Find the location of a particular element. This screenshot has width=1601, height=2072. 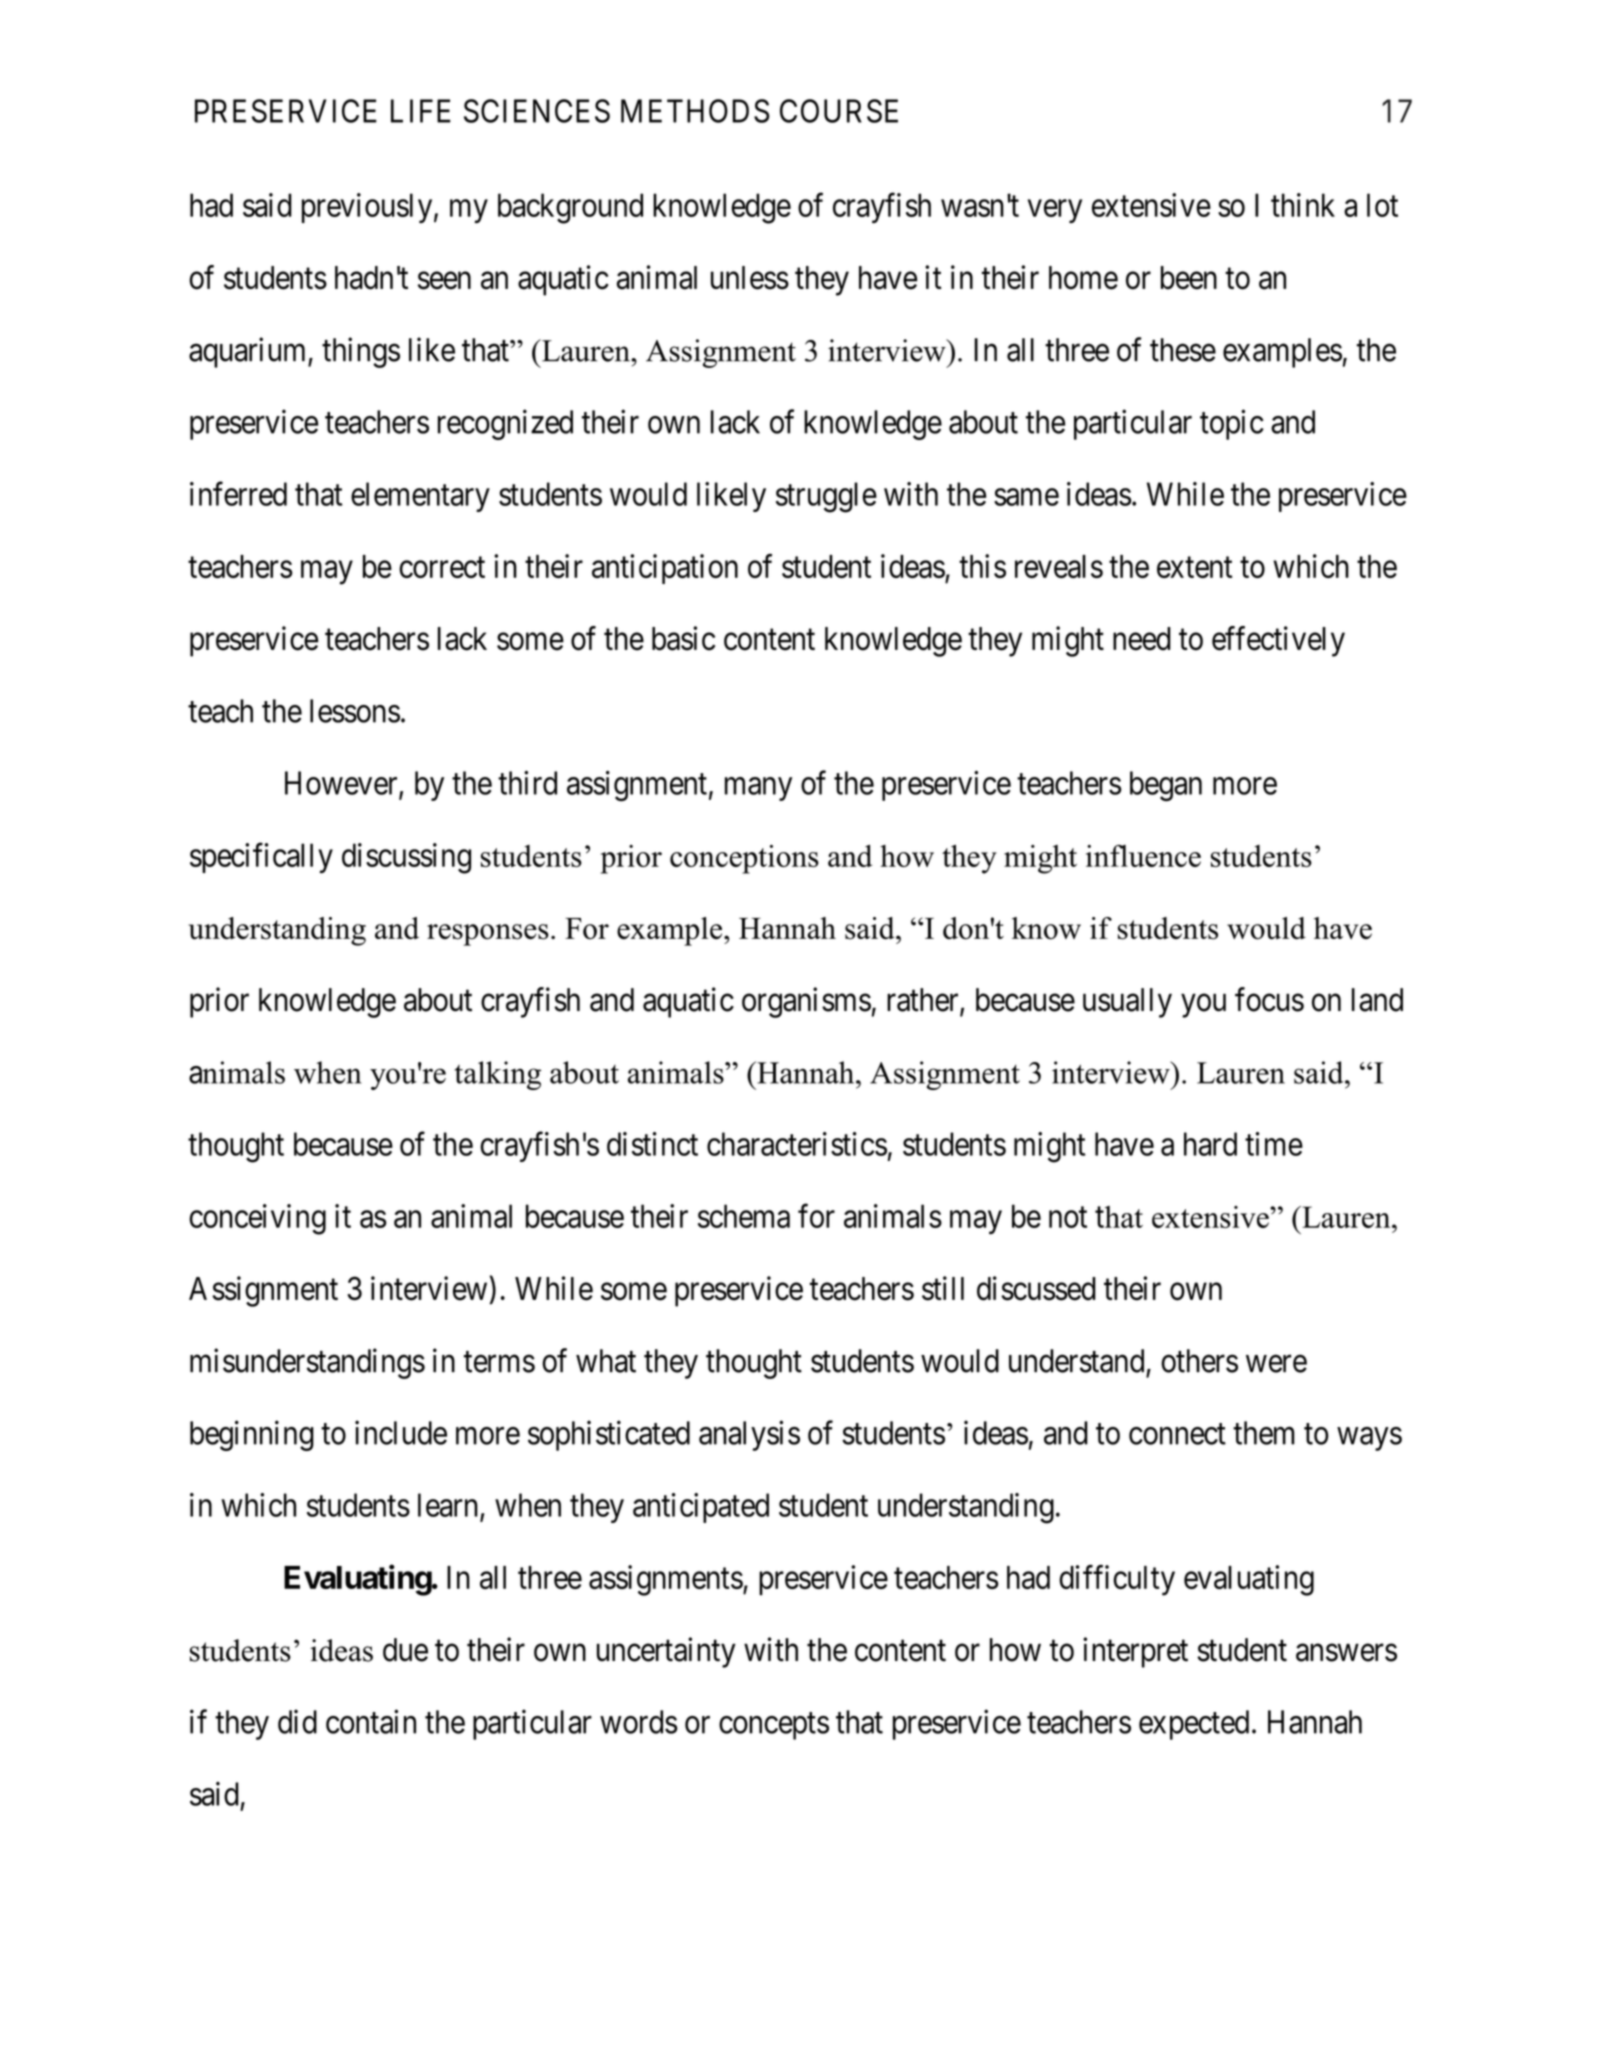

COURSE is located at coordinates (839, 111).
